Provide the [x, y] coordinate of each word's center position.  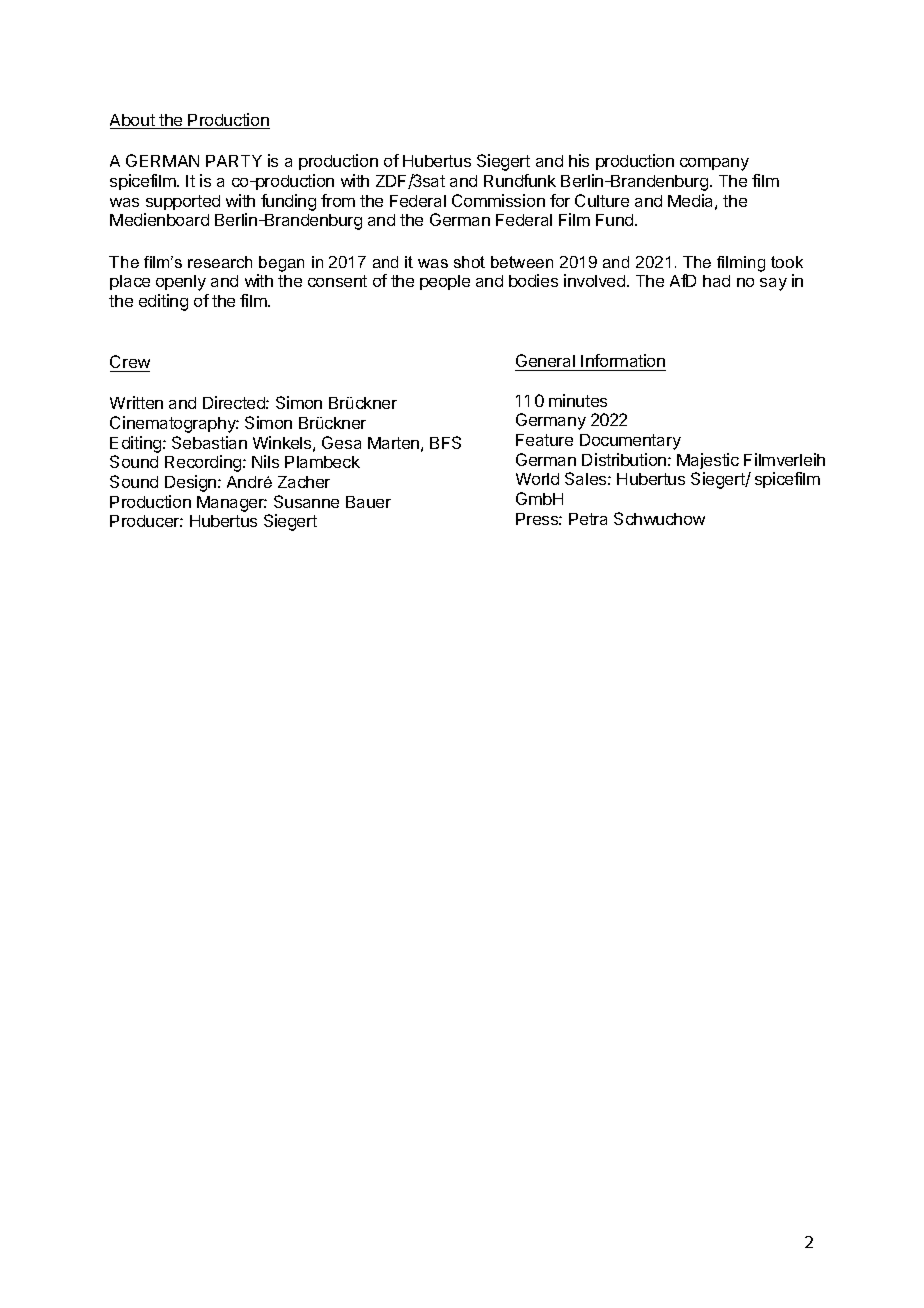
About [133, 121]
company [714, 164]
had [716, 281]
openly [181, 283]
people [445, 282]
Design [190, 483]
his [579, 160]
